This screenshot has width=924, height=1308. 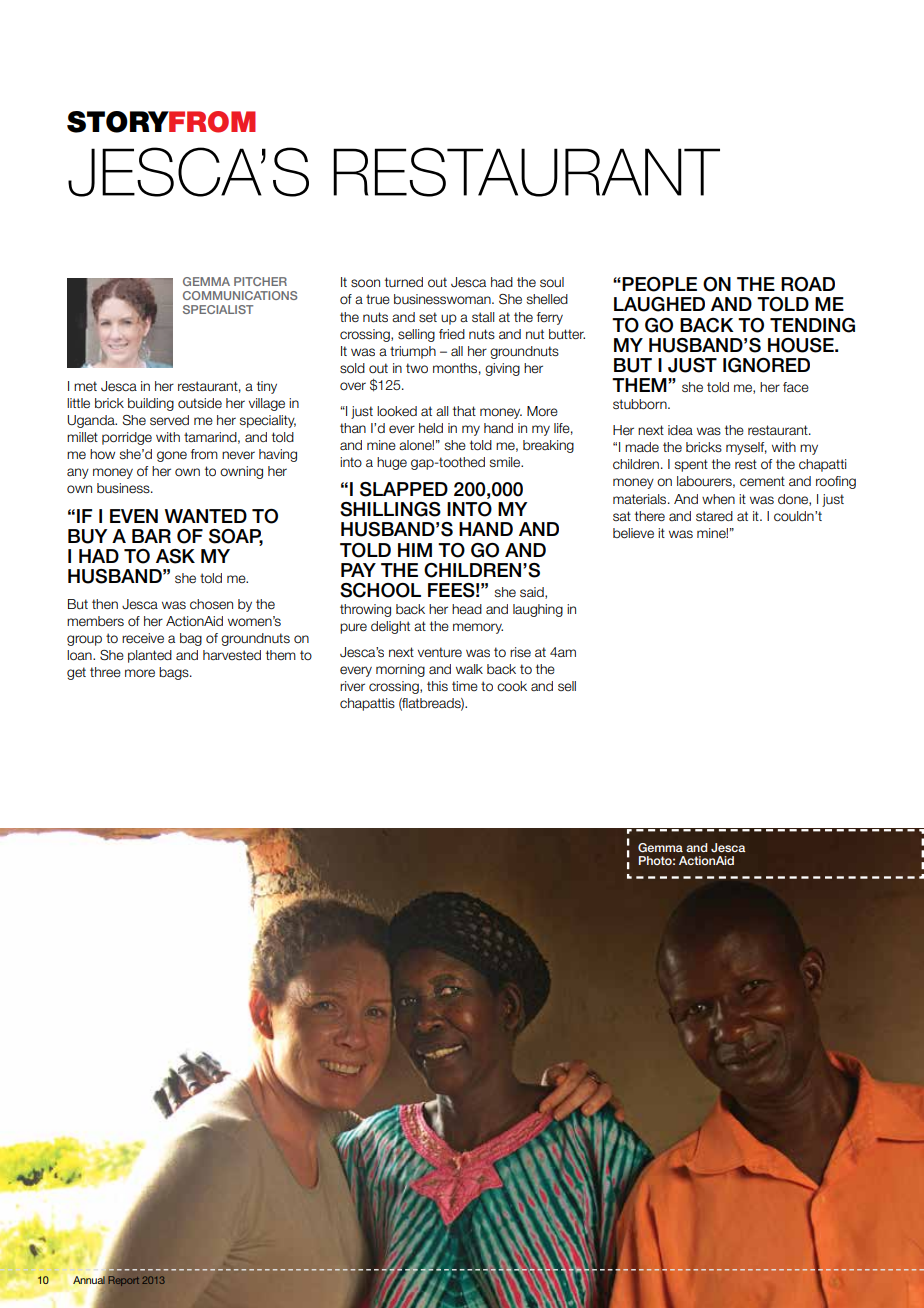 I want to click on bags, so click(x=175, y=673).
